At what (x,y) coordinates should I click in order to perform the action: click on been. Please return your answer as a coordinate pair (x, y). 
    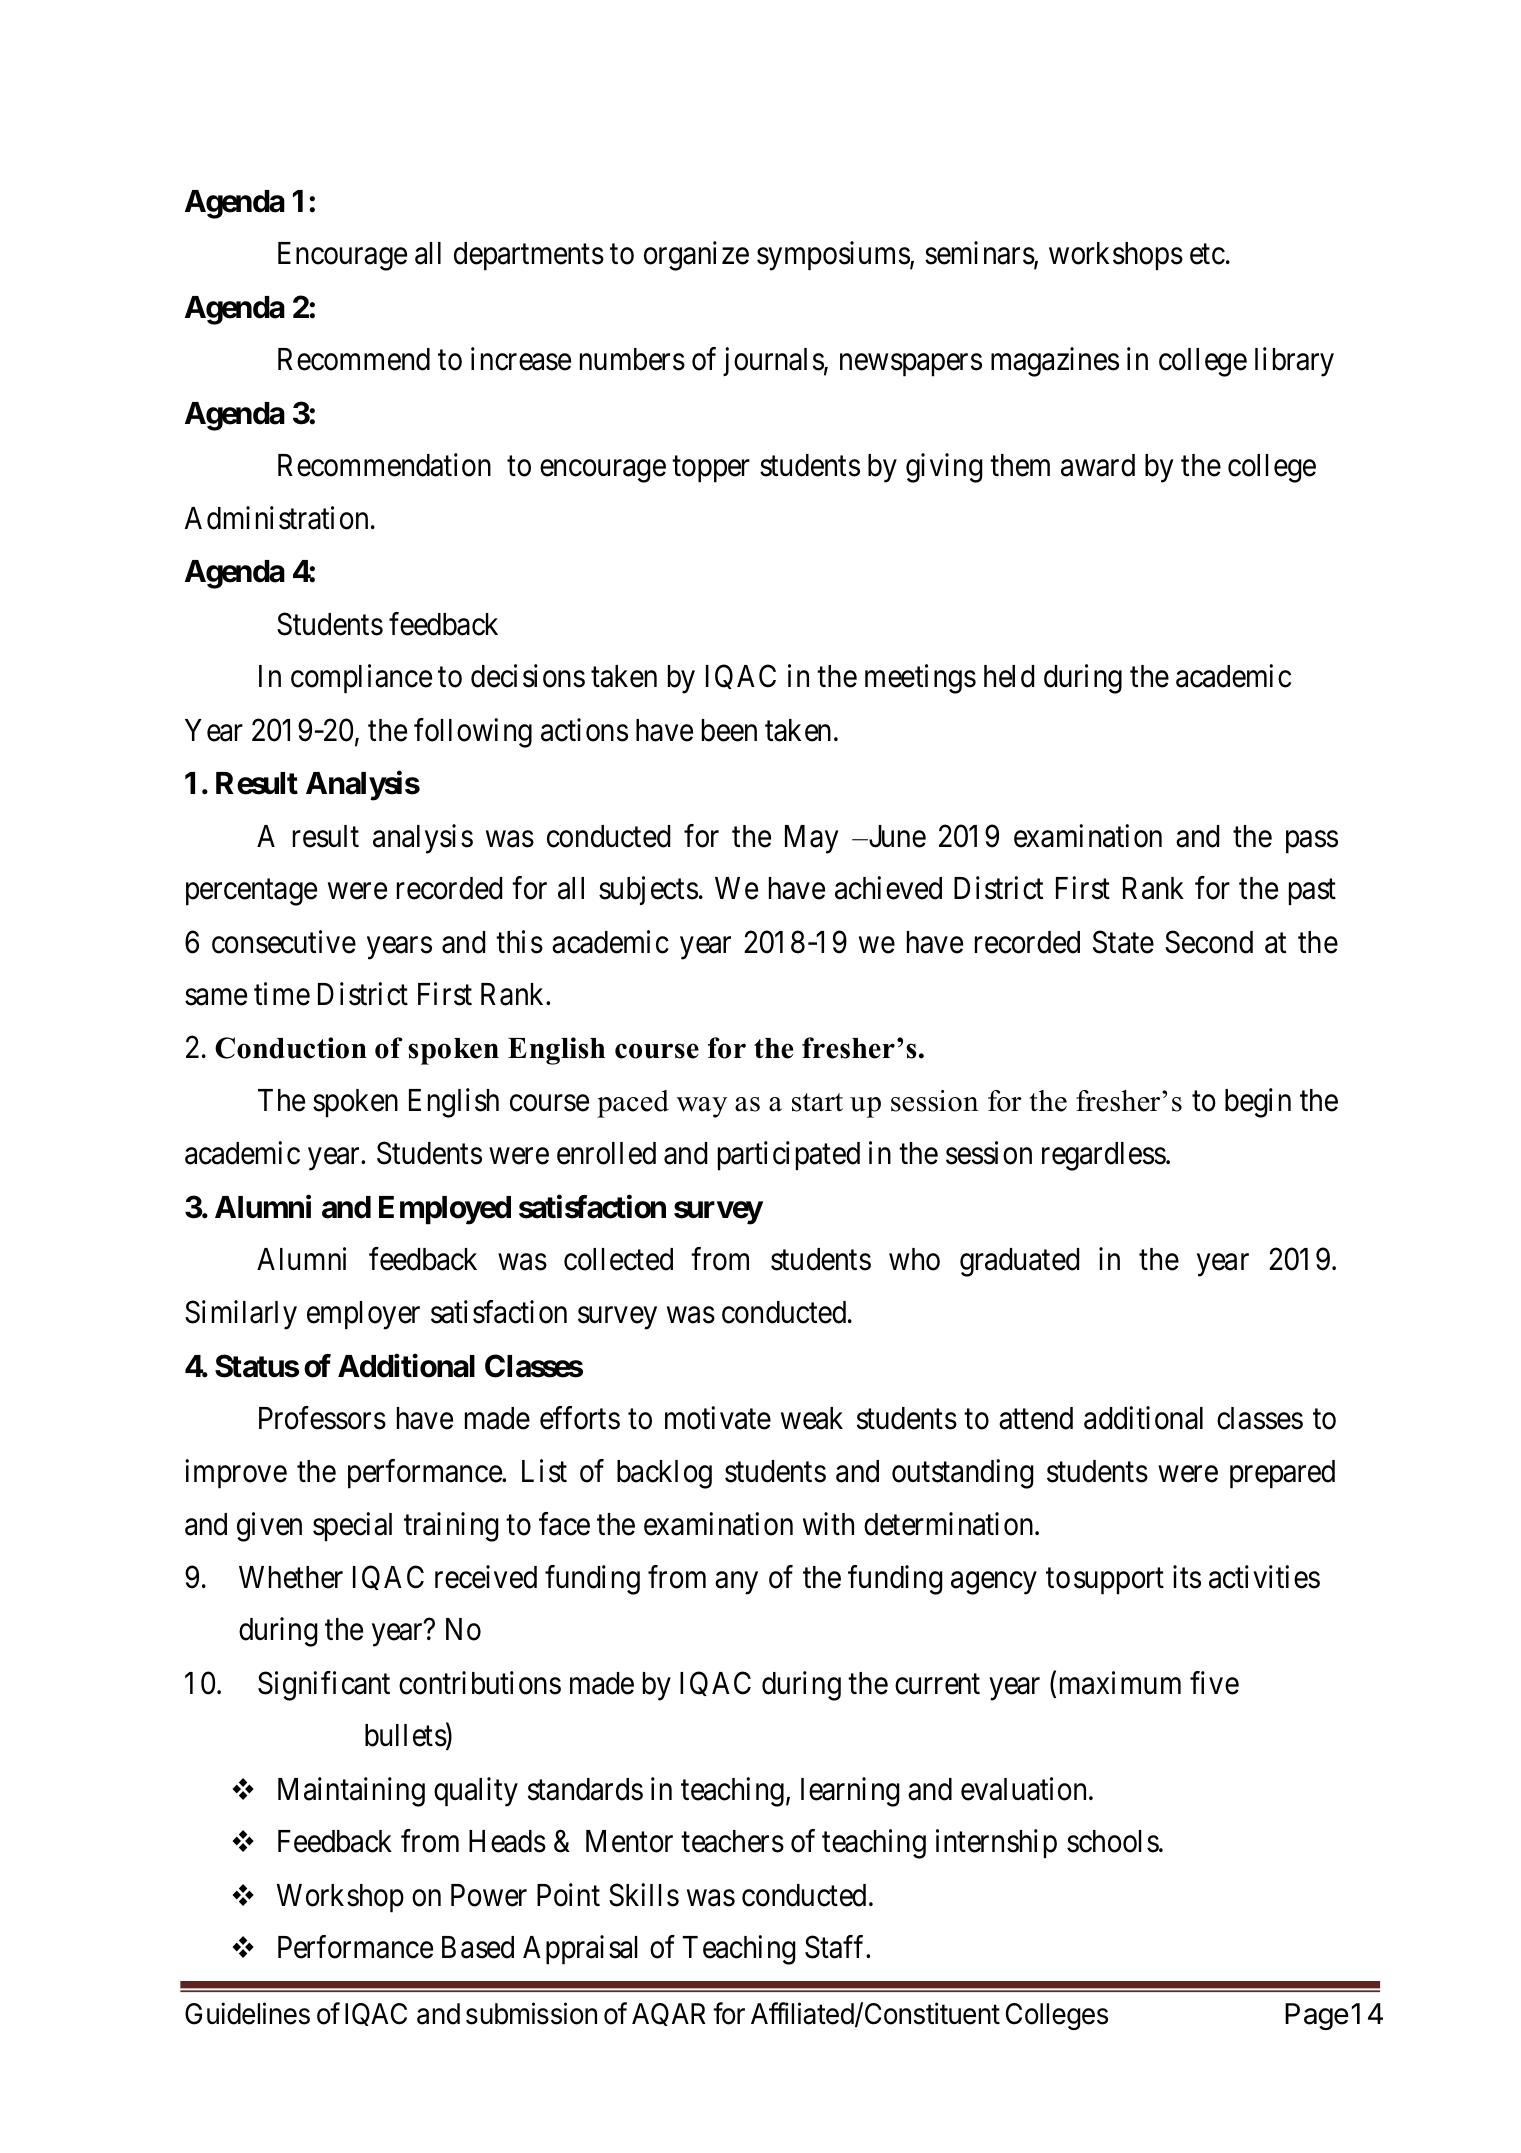
    Looking at the image, I should click on (729, 730).
